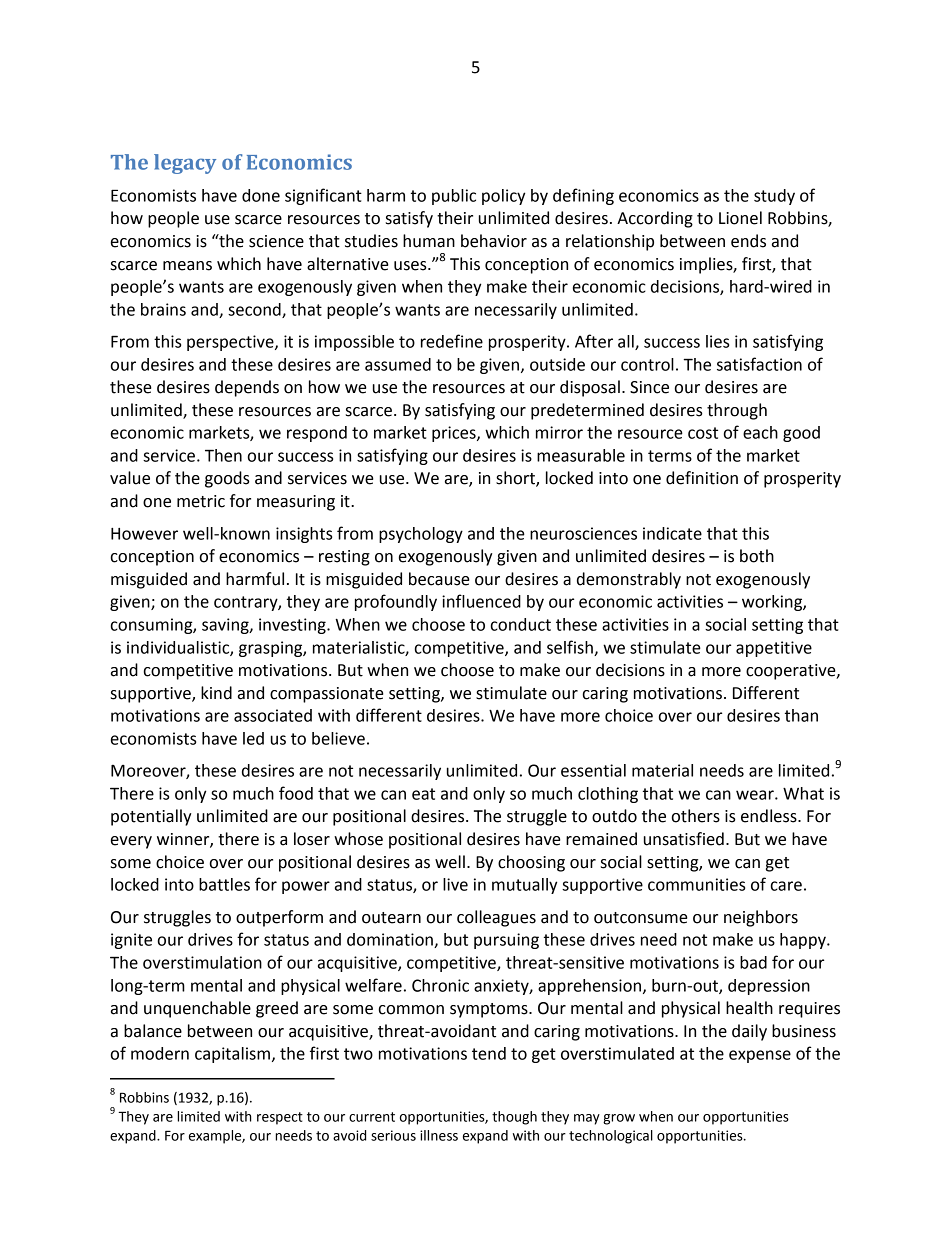  What do you see at coordinates (514, 1118) in the image?
I see `though` at bounding box center [514, 1118].
